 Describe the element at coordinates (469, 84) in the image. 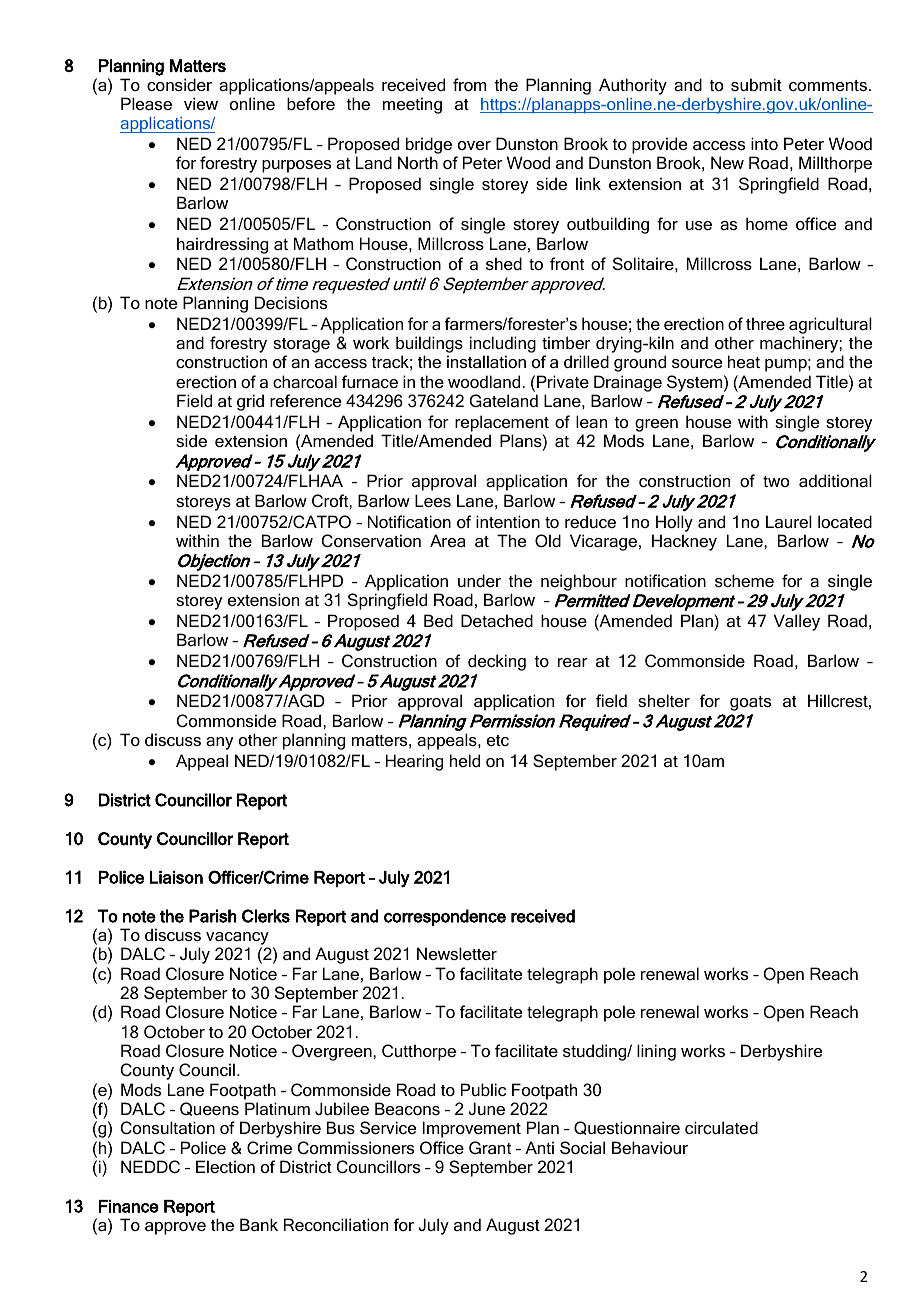

I see `from` at that location.
